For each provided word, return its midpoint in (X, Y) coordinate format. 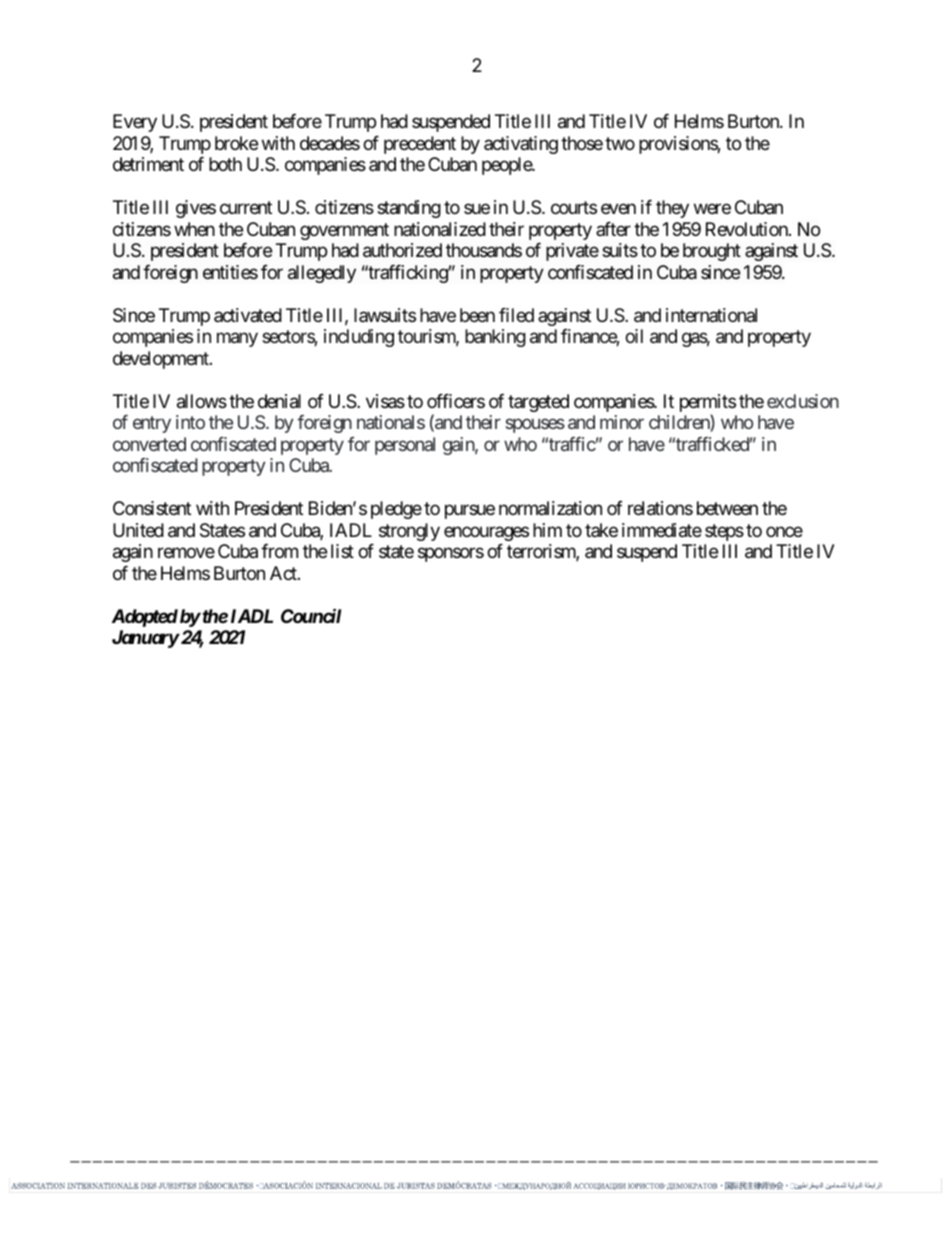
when (194, 229)
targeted (538, 403)
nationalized (440, 229)
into (190, 422)
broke (236, 143)
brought (712, 252)
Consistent (152, 508)
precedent (420, 145)
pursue (470, 512)
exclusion (803, 401)
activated (248, 315)
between (727, 508)
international (711, 315)
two (620, 143)
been (477, 315)
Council (311, 615)
